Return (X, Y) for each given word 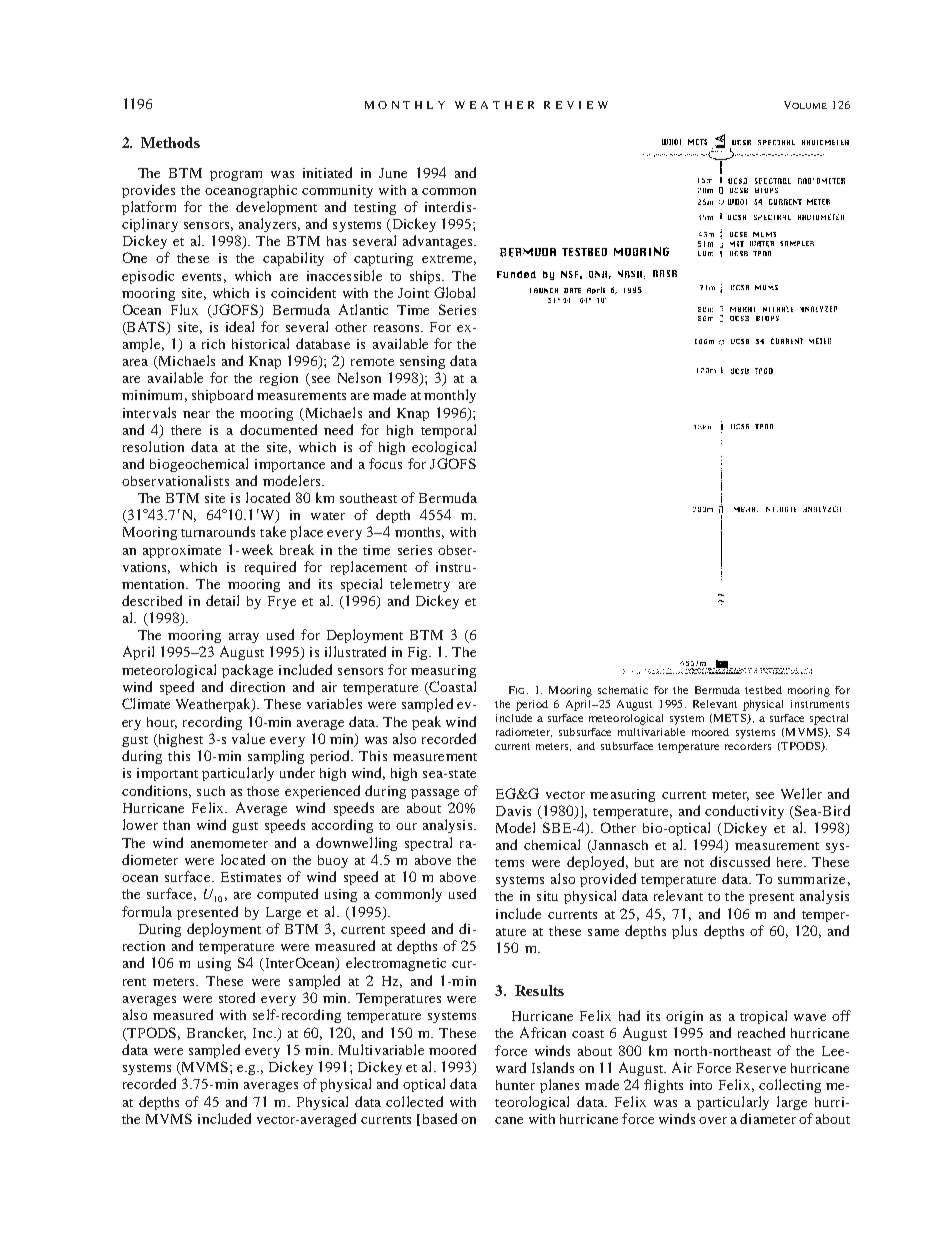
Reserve (761, 1068)
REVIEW (576, 105)
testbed (763, 690)
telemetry (420, 585)
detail (222, 600)
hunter (515, 1085)
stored (237, 997)
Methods (170, 142)
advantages (439, 242)
